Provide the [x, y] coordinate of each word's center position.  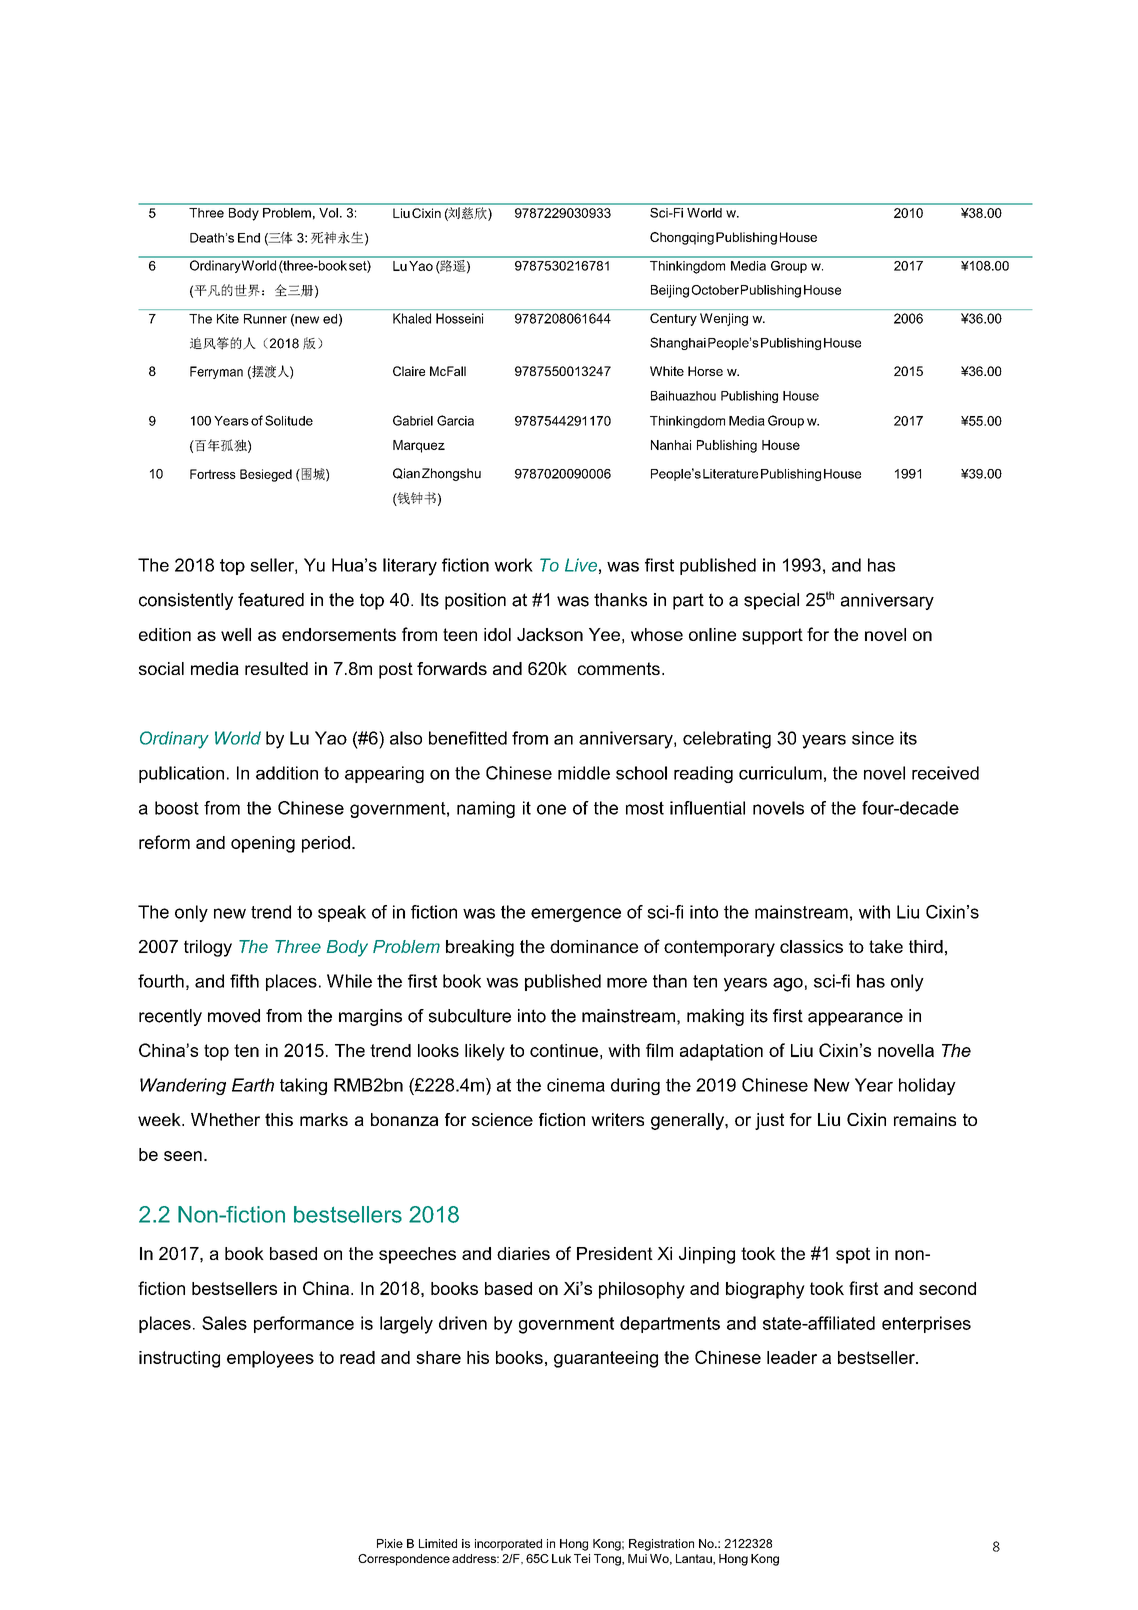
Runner [265, 319]
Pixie [390, 1543]
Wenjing [724, 319]
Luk [561, 1558]
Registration [661, 1545]
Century [673, 319]
